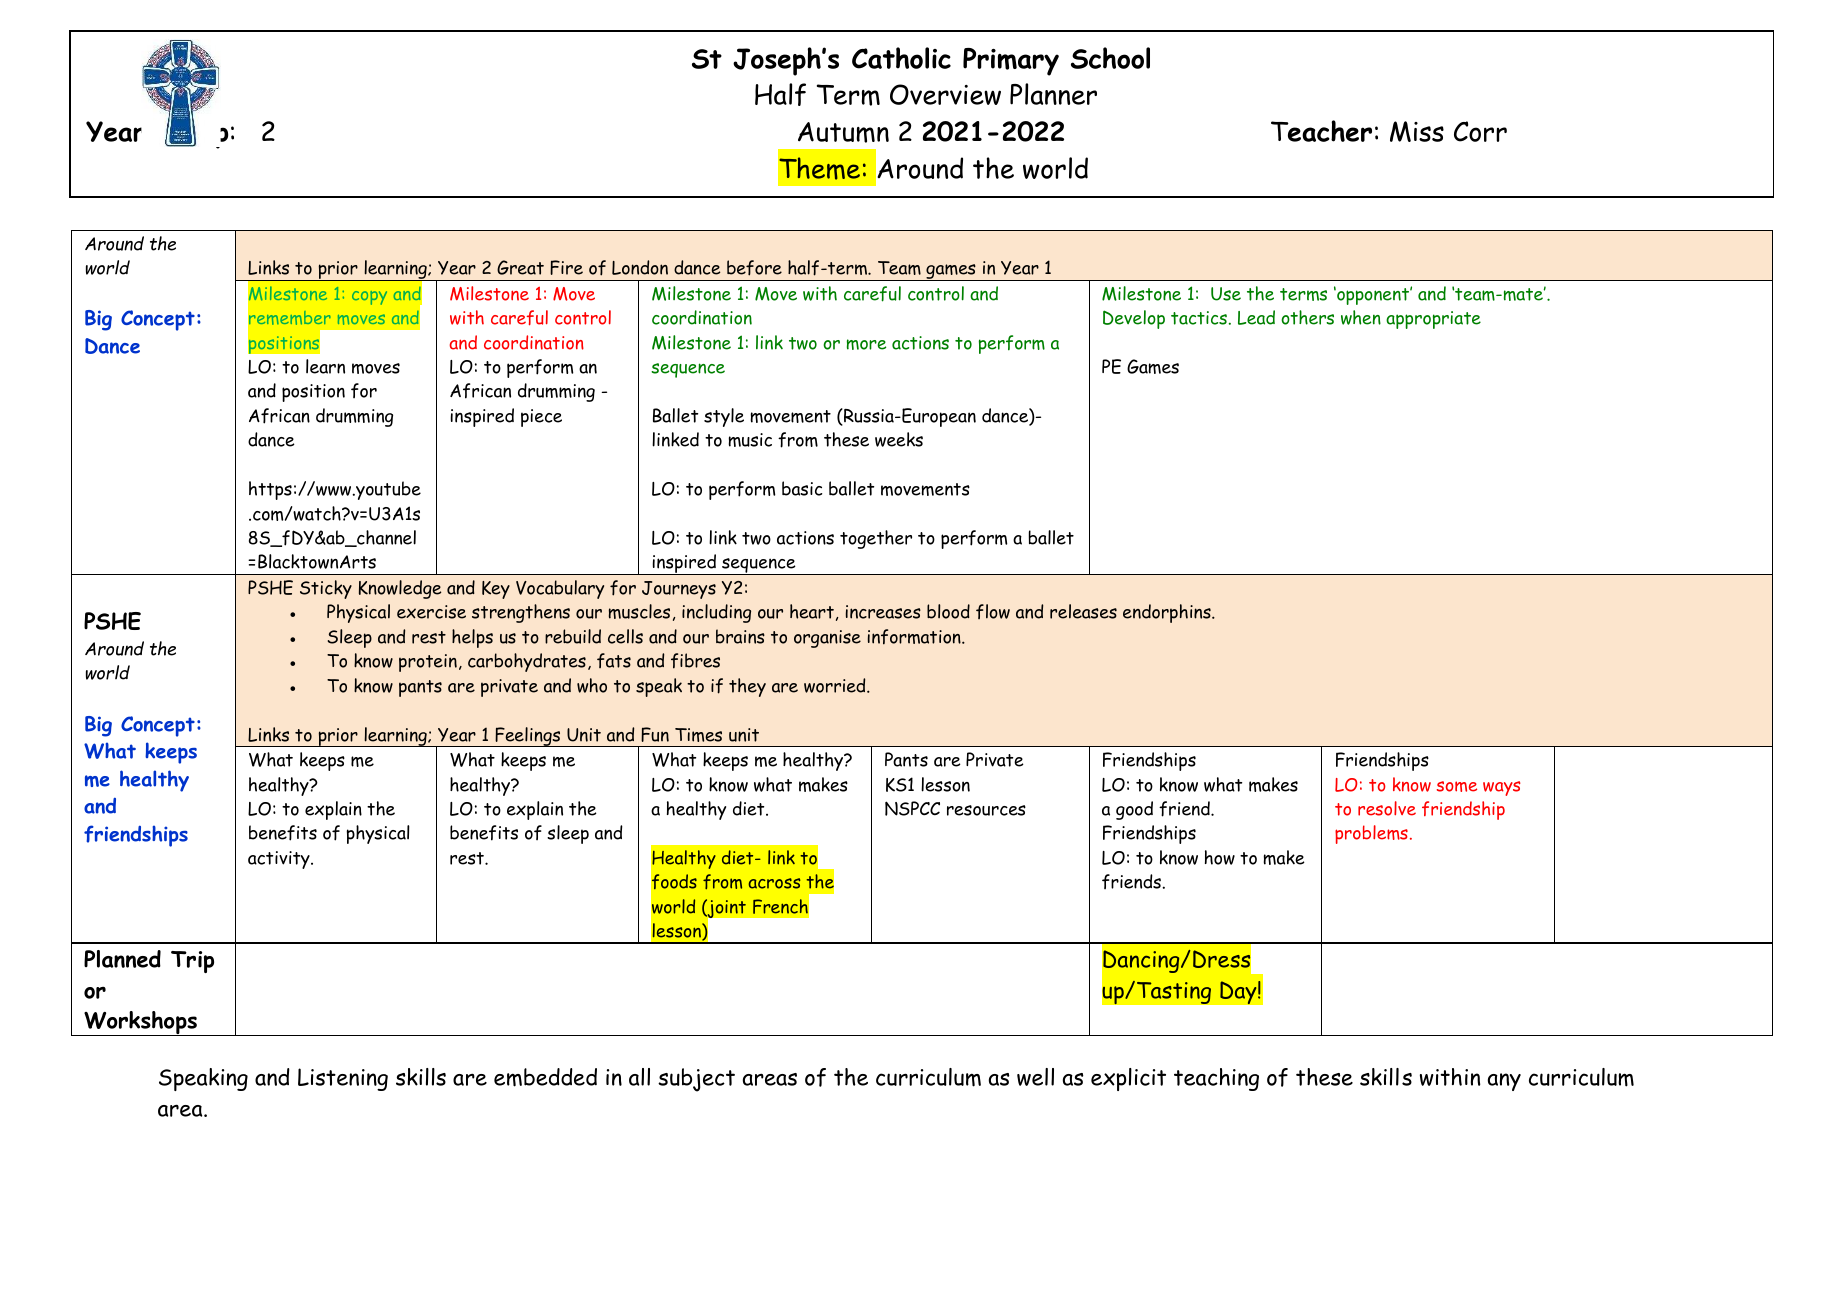 This page has width=1844, height=1304. What do you see at coordinates (802, 488) in the page?
I see `basic` at bounding box center [802, 488].
